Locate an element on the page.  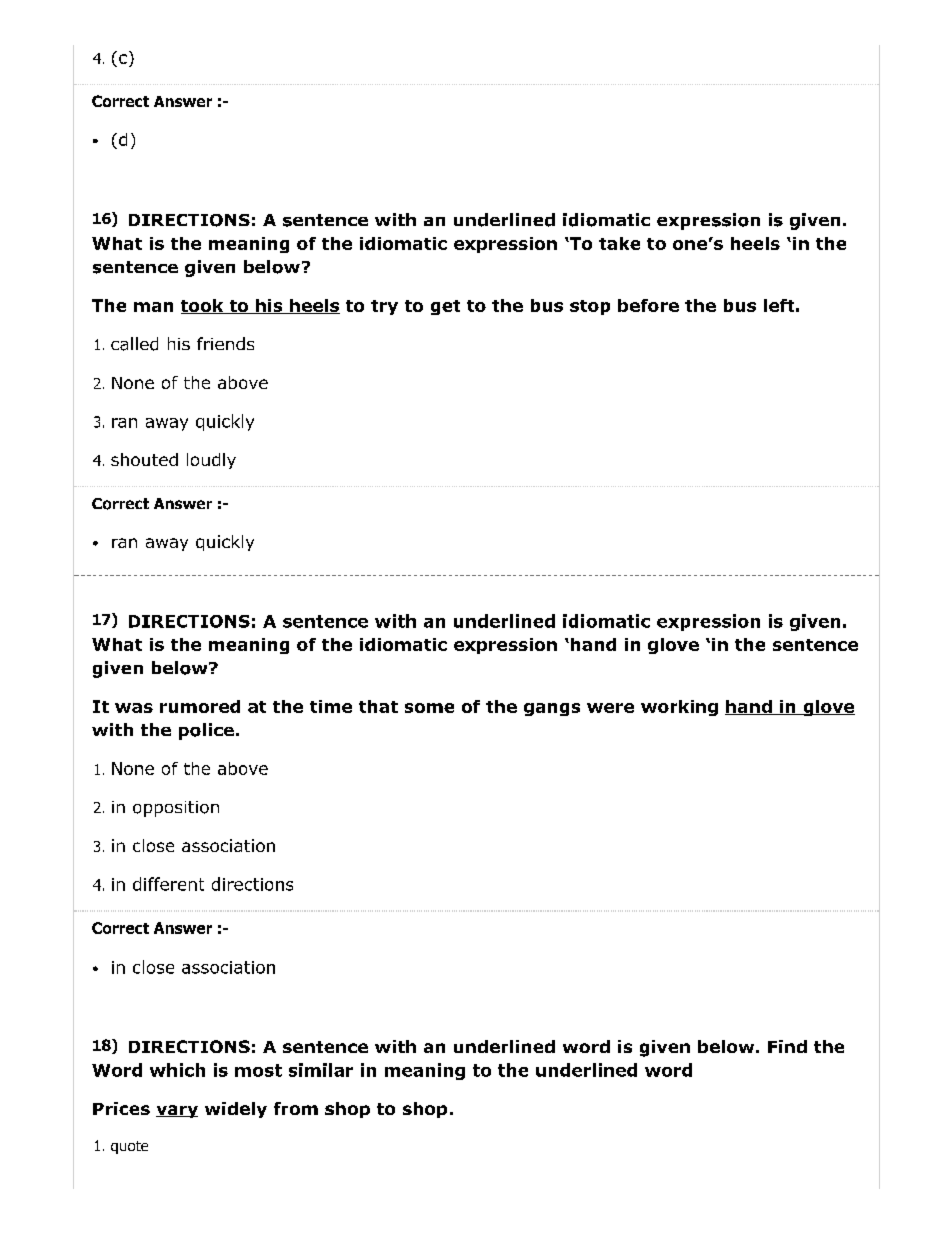
that is located at coordinates (378, 706).
